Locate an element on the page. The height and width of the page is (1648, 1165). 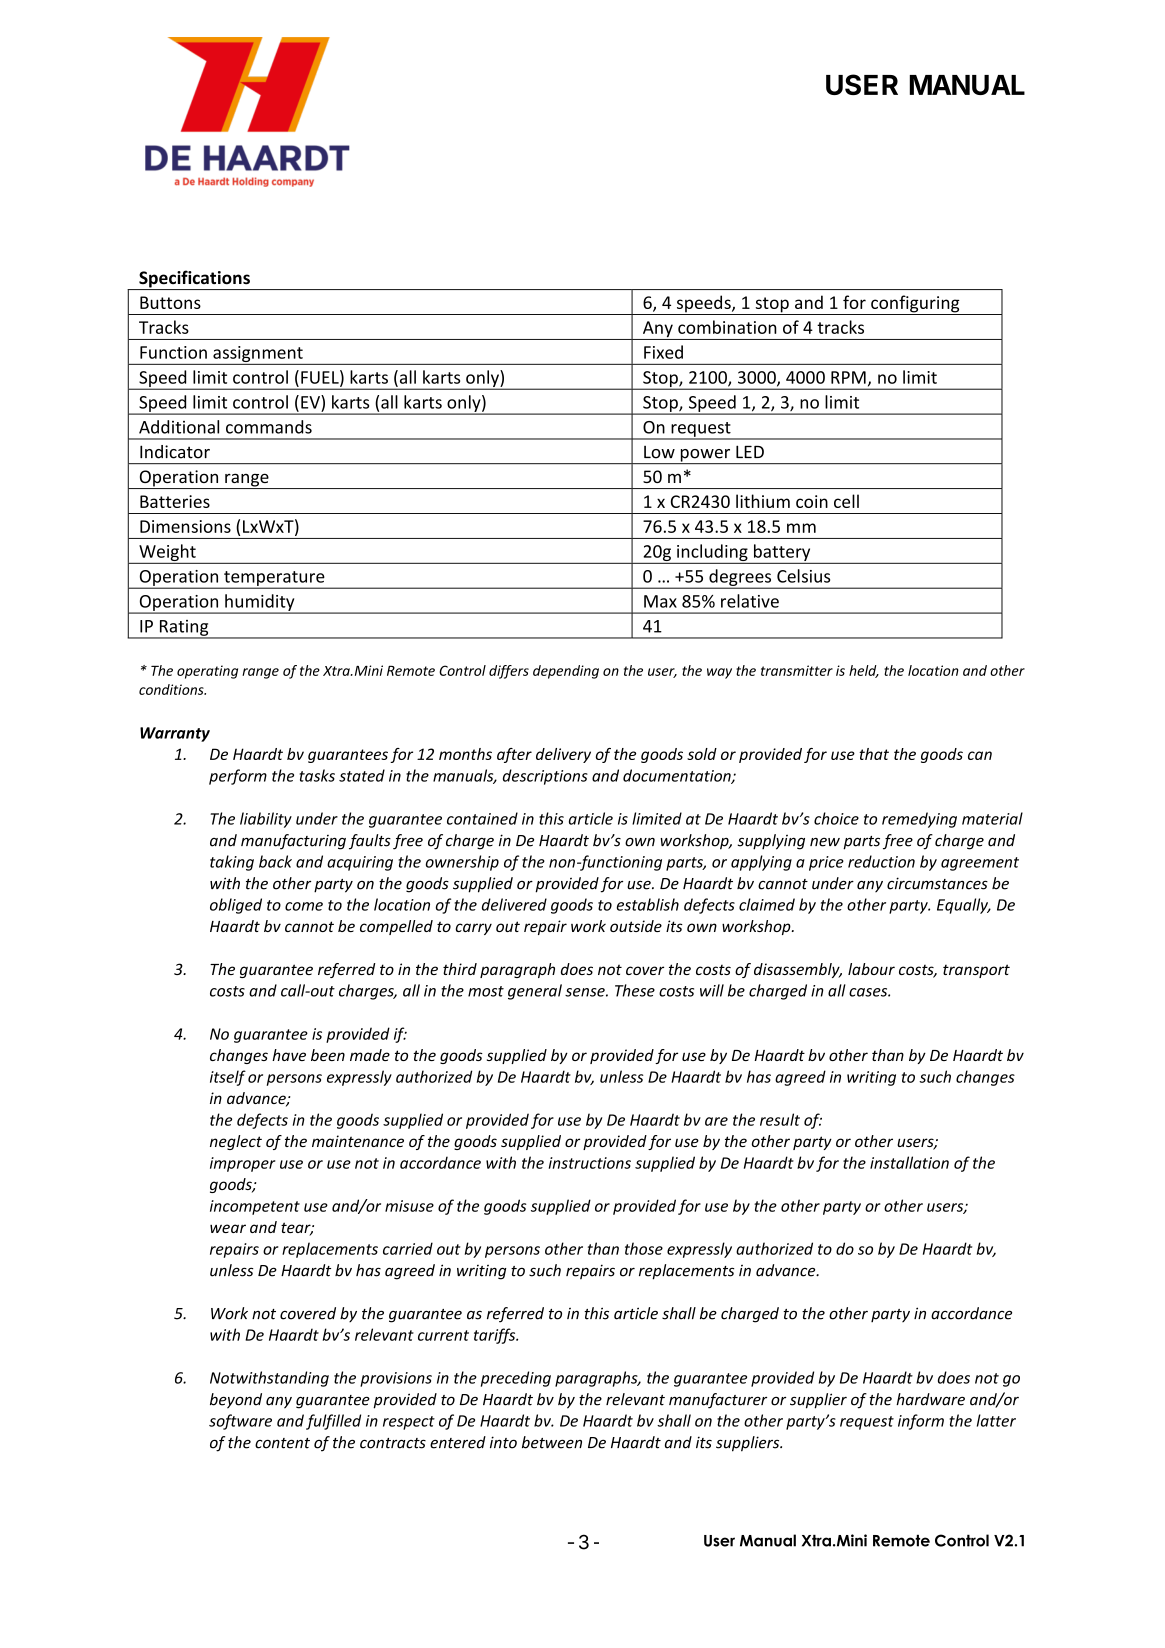
reduction is located at coordinates (881, 861).
